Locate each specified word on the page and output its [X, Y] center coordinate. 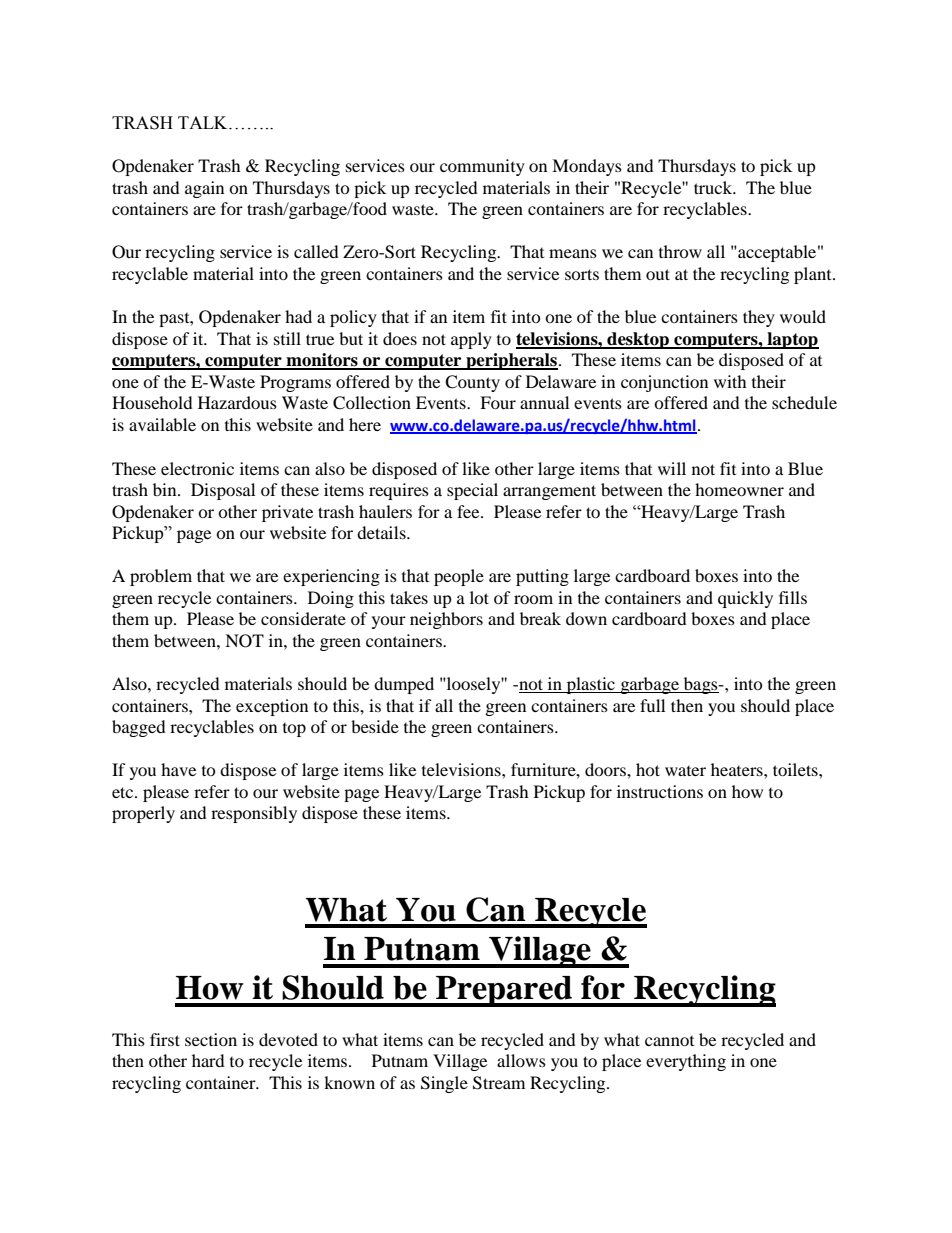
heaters [738, 769]
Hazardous [237, 402]
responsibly [254, 814]
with [730, 381]
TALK [204, 122]
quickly [745, 599]
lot [479, 597]
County [472, 383]
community [482, 167]
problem [161, 577]
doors [606, 769]
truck [714, 187]
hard [208, 1060]
